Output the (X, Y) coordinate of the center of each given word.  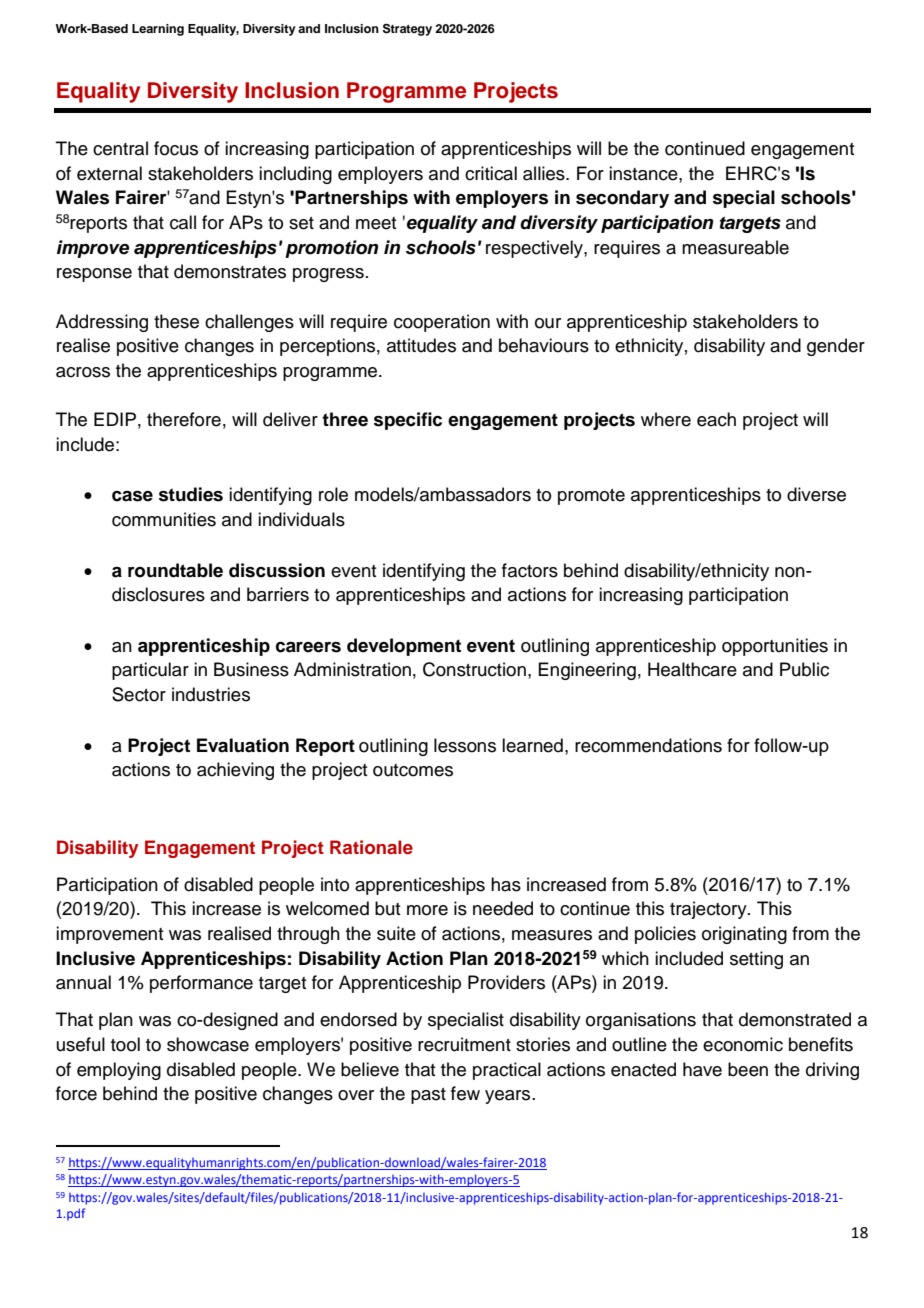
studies (191, 494)
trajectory (709, 910)
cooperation (442, 323)
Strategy (407, 29)
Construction (474, 669)
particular (150, 671)
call (183, 222)
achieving (235, 771)
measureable (735, 247)
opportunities (775, 647)
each (716, 419)
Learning (158, 30)
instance (644, 173)
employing (119, 1071)
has (506, 884)
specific (408, 421)
